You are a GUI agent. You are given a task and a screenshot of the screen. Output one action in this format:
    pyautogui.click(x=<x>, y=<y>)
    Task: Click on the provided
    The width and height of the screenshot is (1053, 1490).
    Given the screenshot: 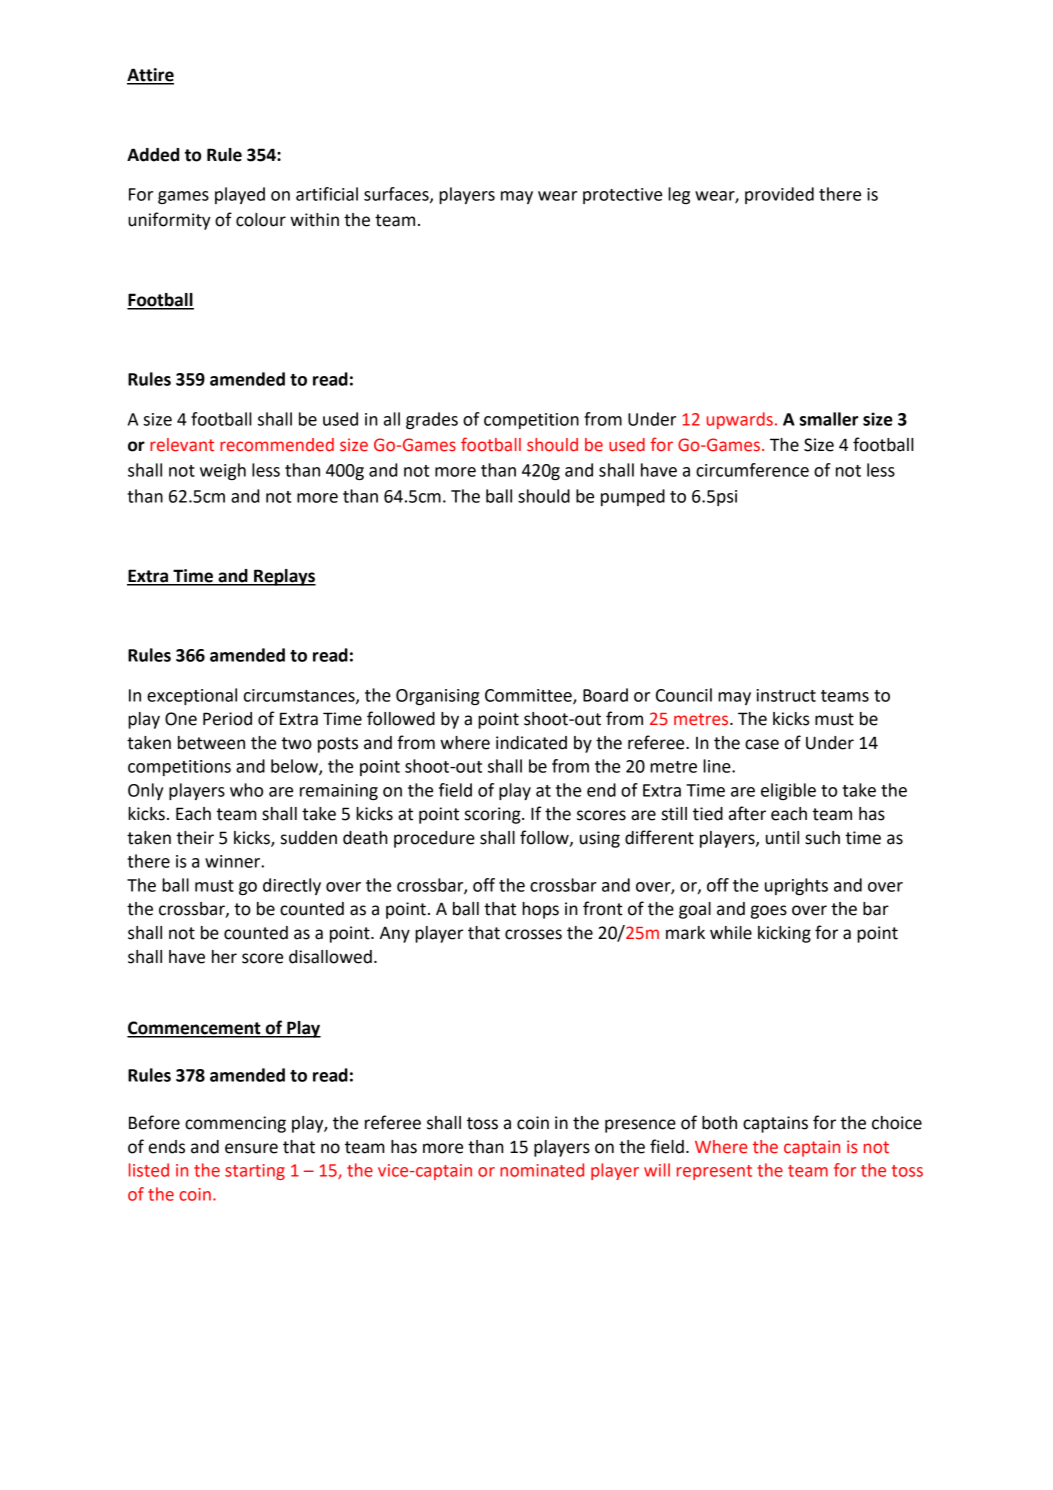 What is the action you would take?
    pyautogui.click(x=779, y=195)
